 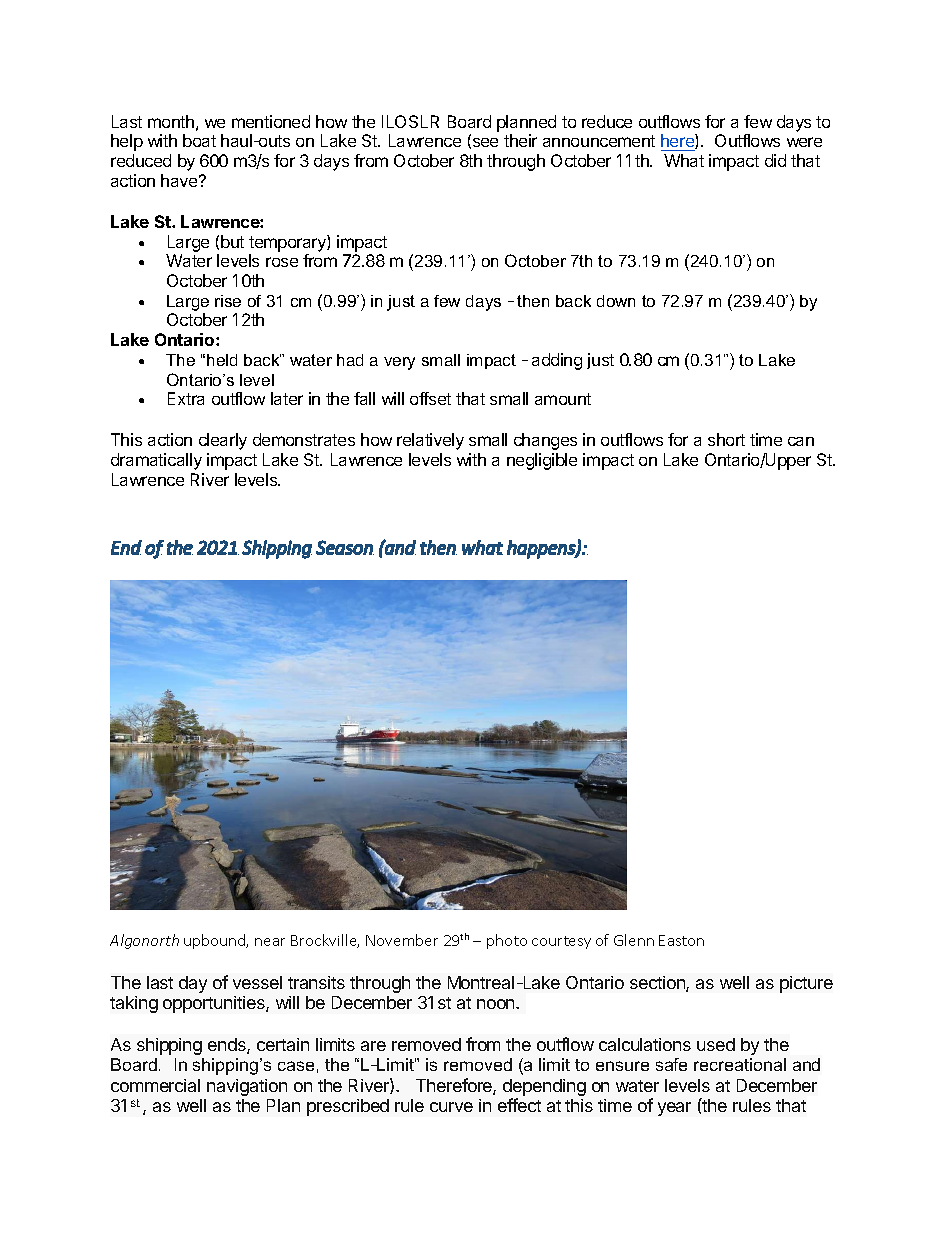 I want to click on clearly, so click(x=223, y=441).
